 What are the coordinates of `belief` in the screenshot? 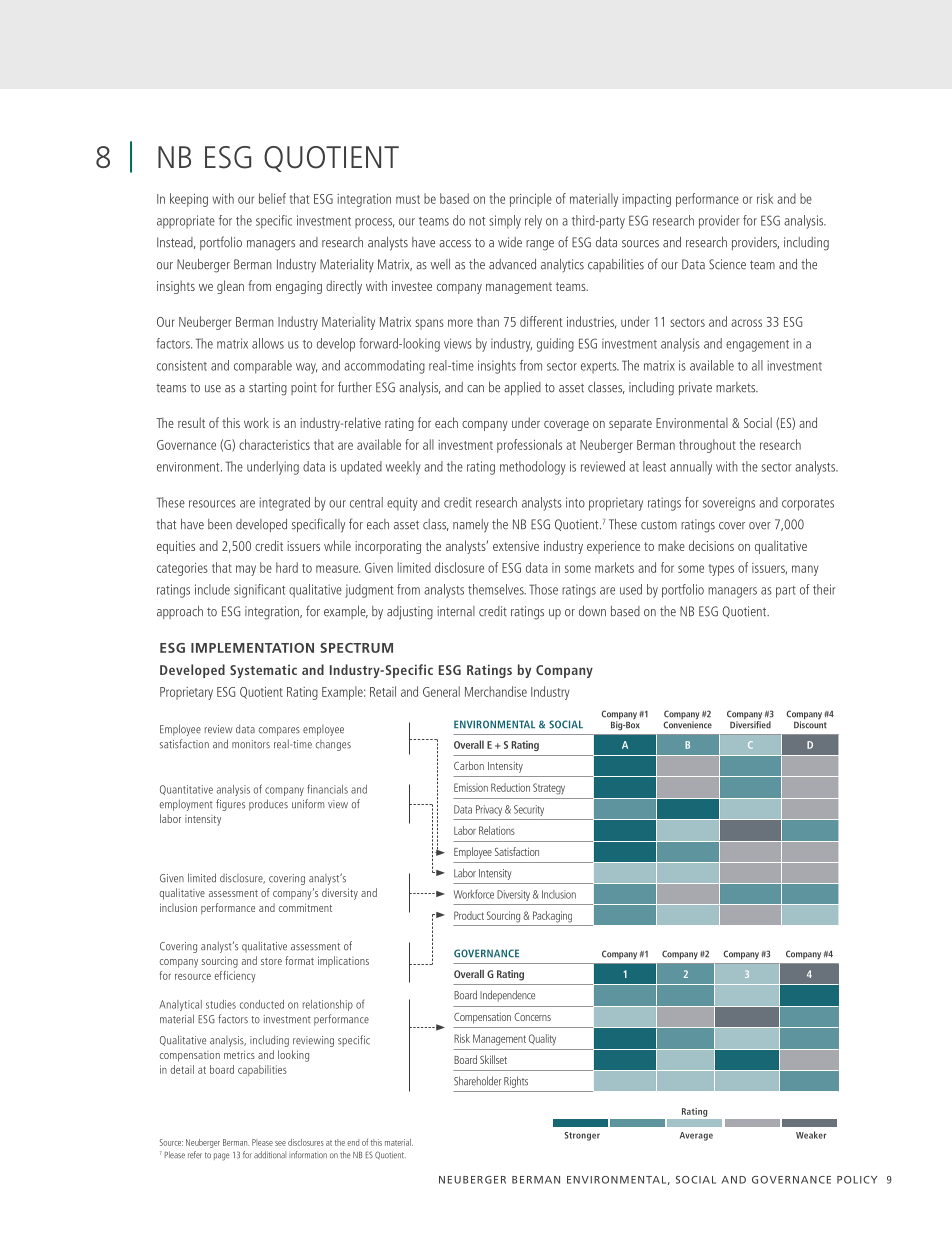 It's located at (272, 198).
